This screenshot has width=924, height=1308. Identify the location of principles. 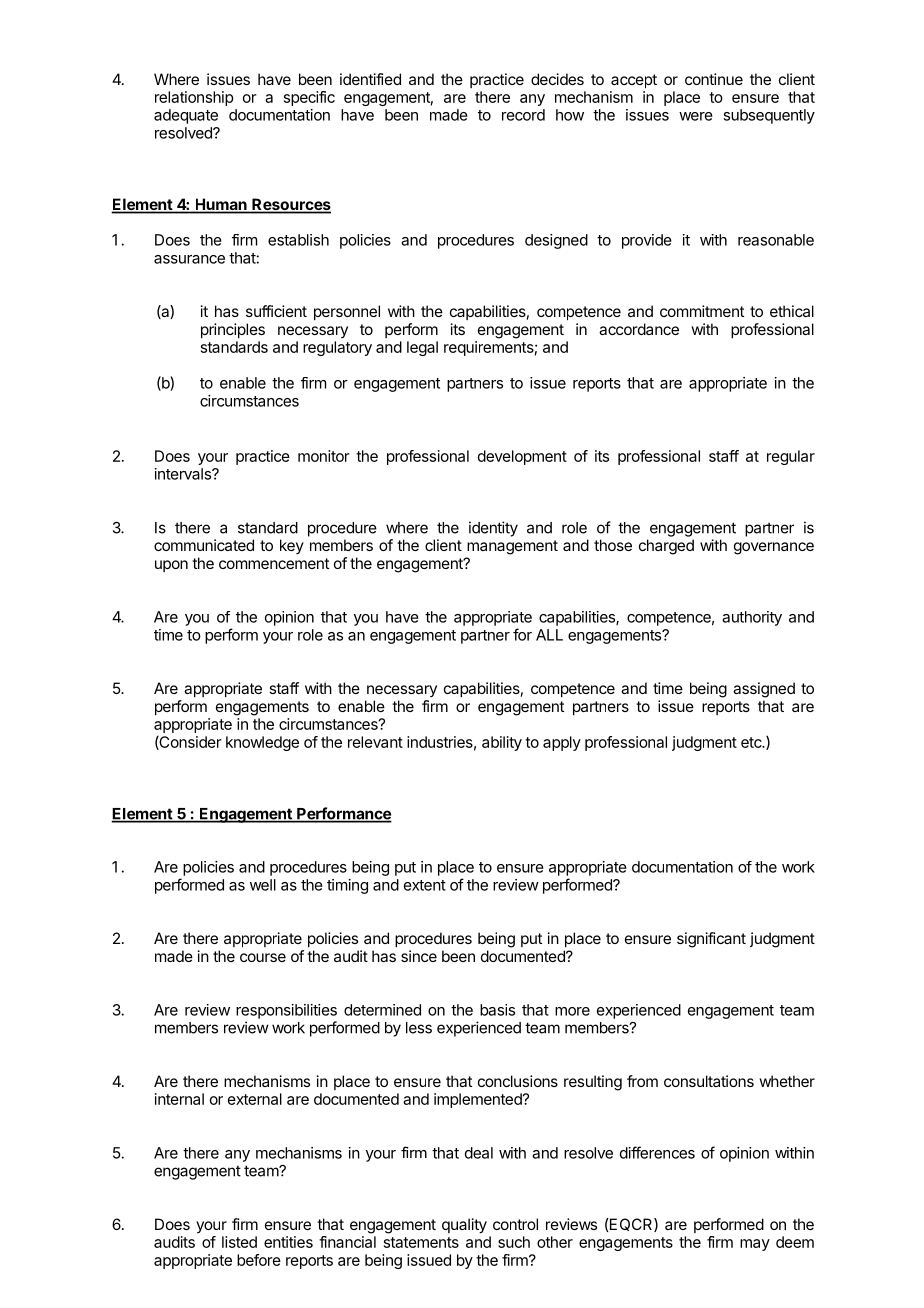
(233, 330).
